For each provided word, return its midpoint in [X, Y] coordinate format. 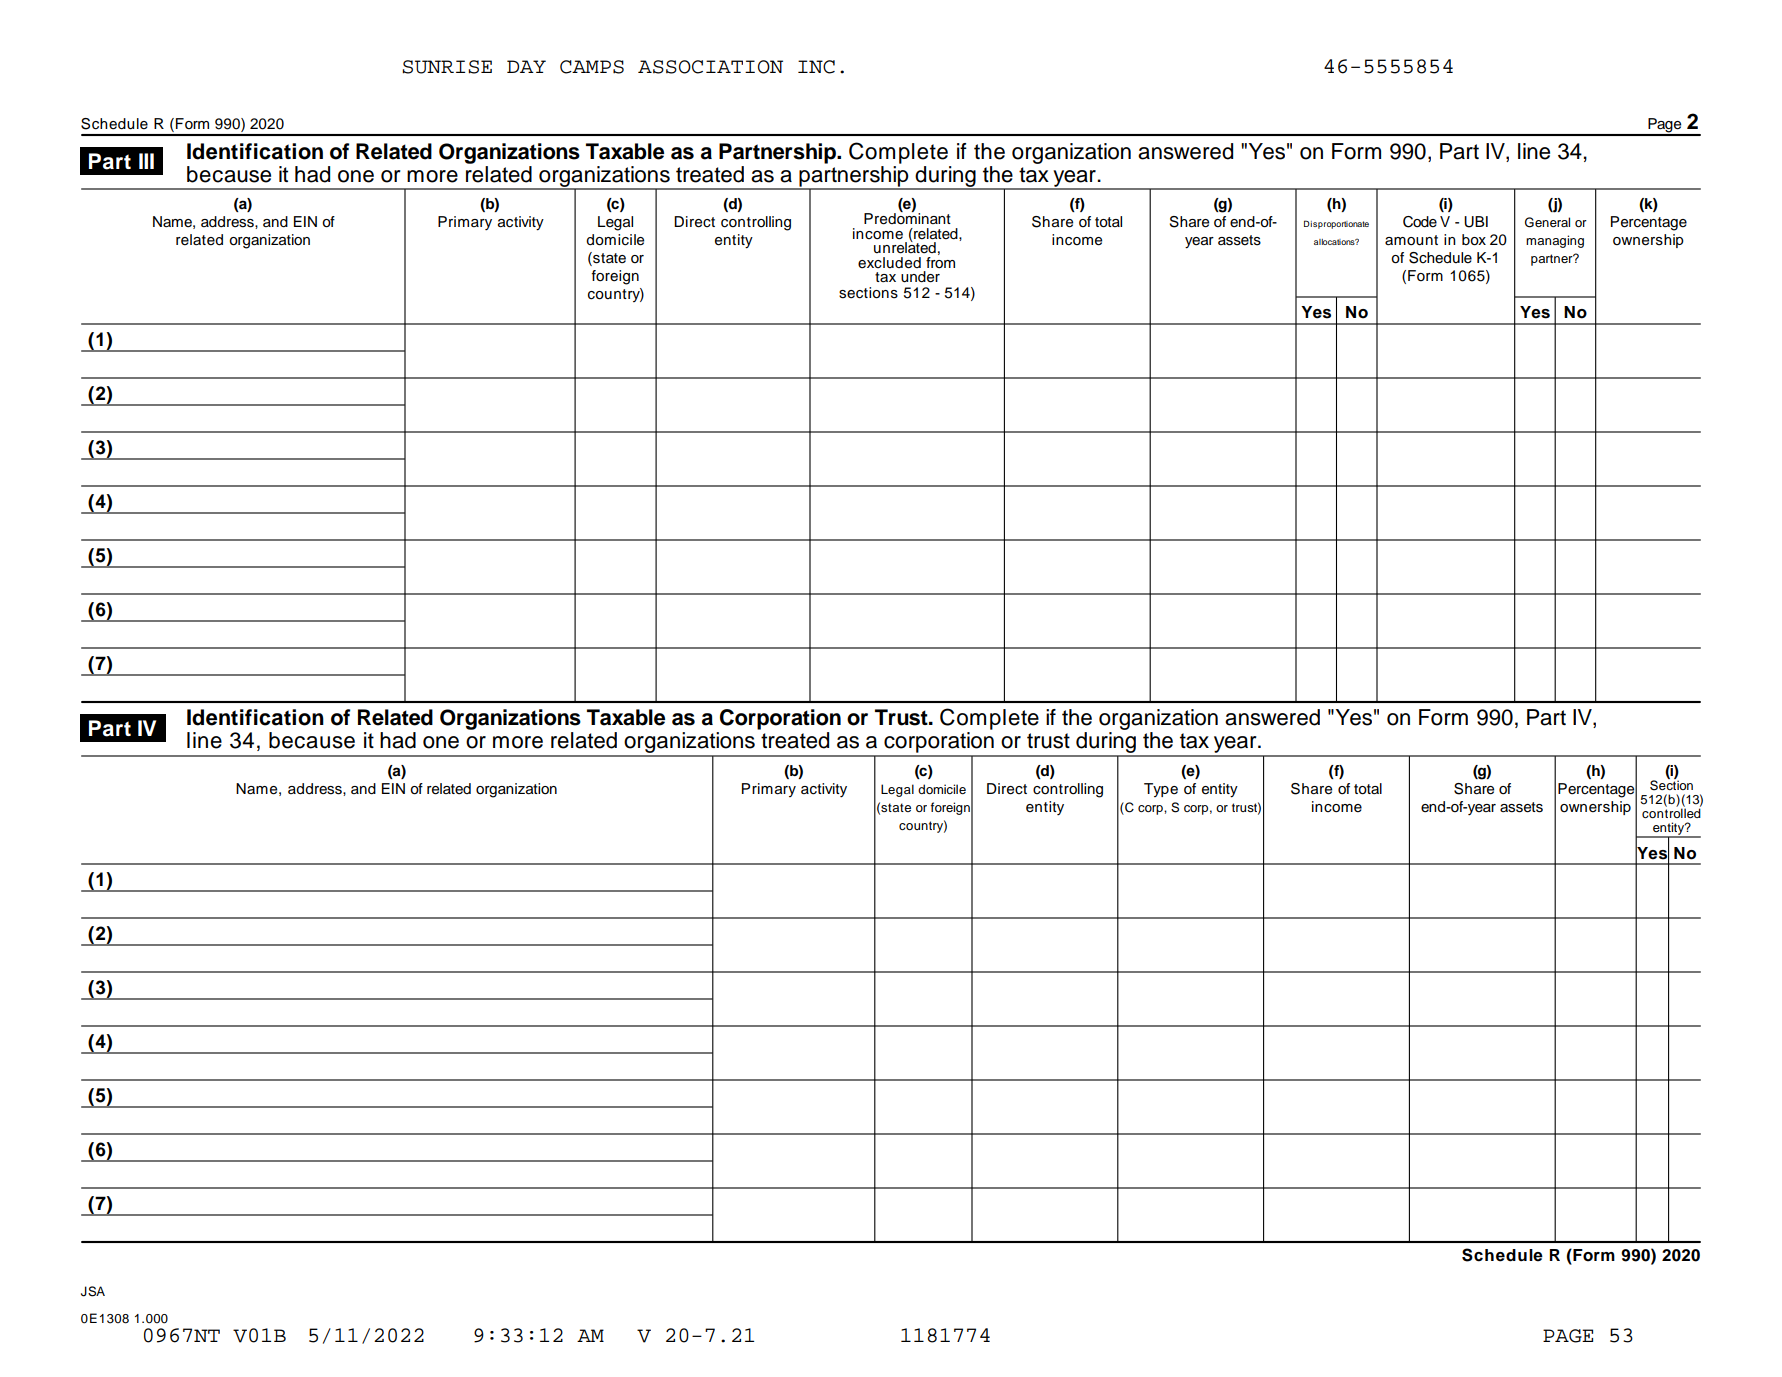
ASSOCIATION [710, 67]
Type [1161, 790]
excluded [889, 263]
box [1474, 240]
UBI [1476, 222]
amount [1411, 240]
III [146, 161]
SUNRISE [447, 67]
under [920, 277]
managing [1555, 241]
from [940, 261]
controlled [1671, 812]
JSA [93, 1291]
